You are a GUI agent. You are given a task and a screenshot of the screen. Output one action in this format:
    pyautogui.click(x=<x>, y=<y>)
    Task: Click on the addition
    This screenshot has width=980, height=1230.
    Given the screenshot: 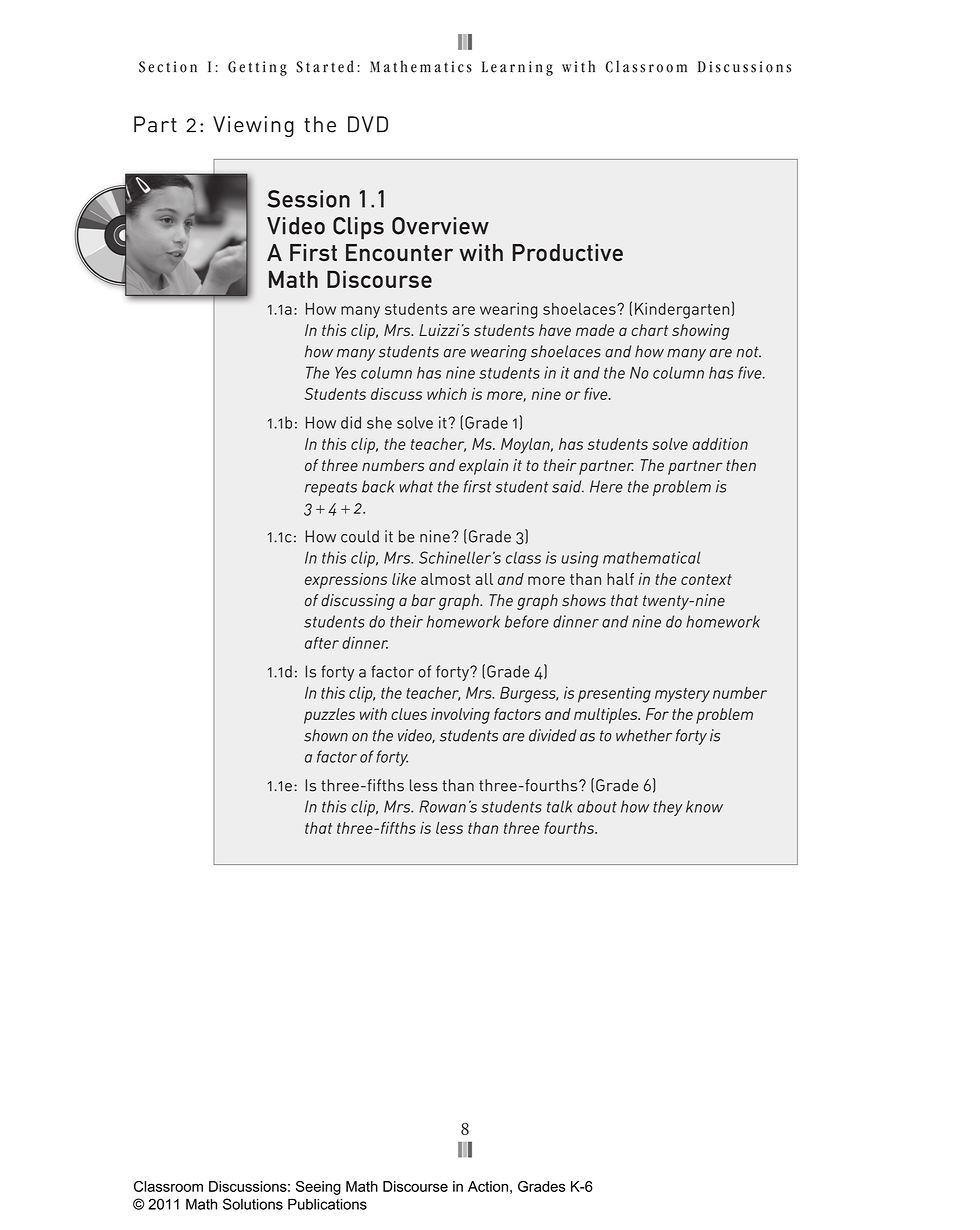 What is the action you would take?
    pyautogui.click(x=720, y=444)
